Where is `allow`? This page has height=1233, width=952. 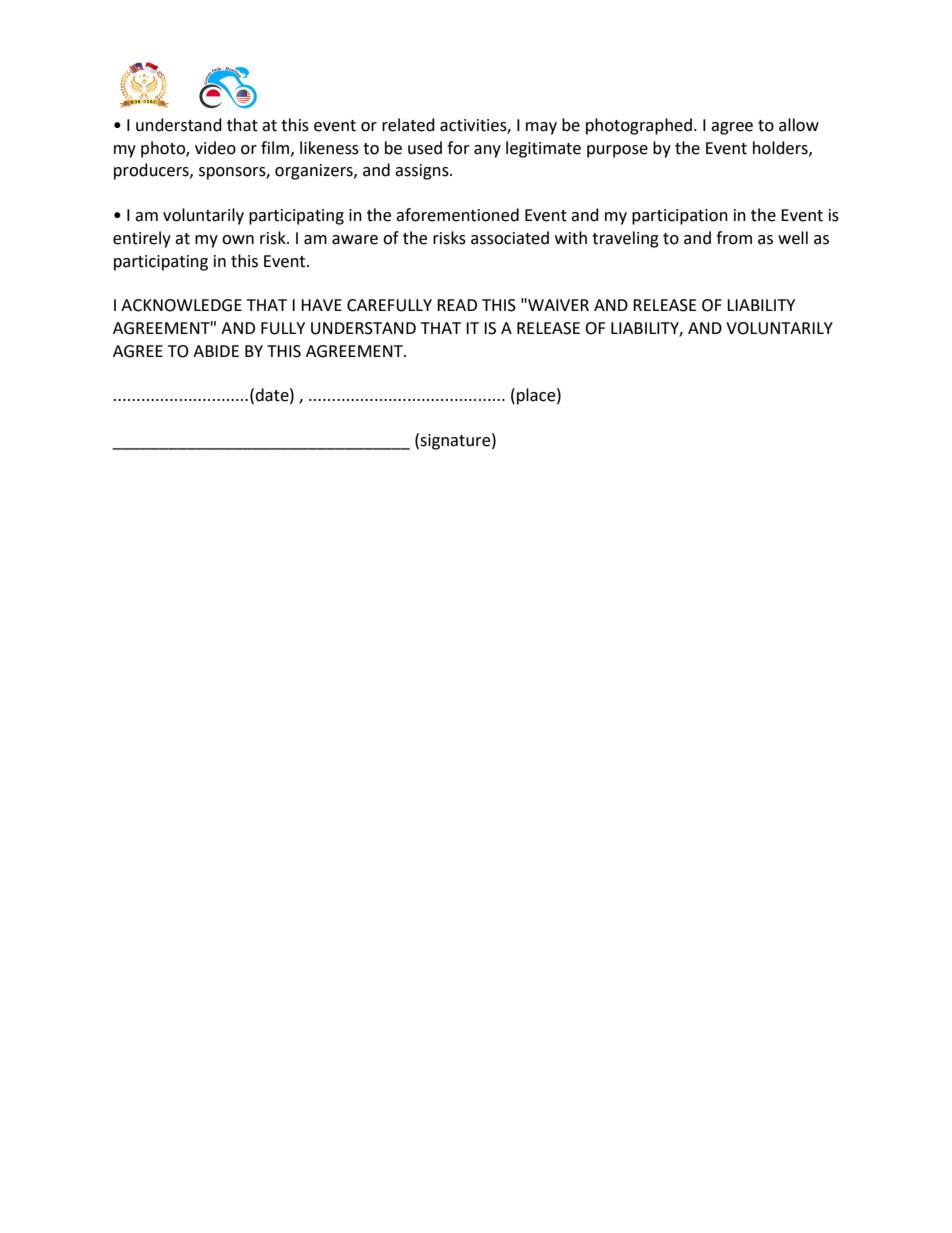
allow is located at coordinates (799, 125).
